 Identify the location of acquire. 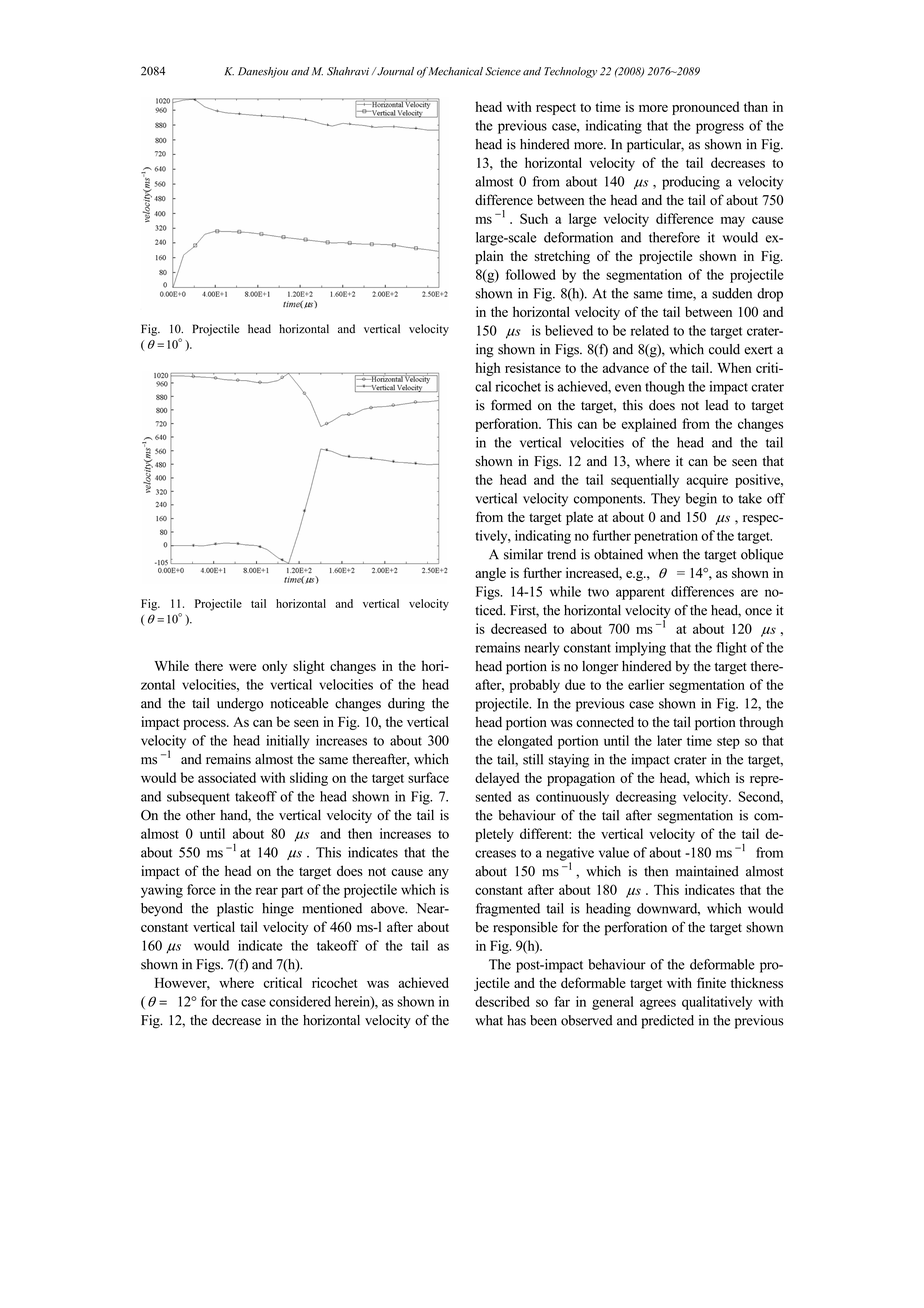
(707, 481).
